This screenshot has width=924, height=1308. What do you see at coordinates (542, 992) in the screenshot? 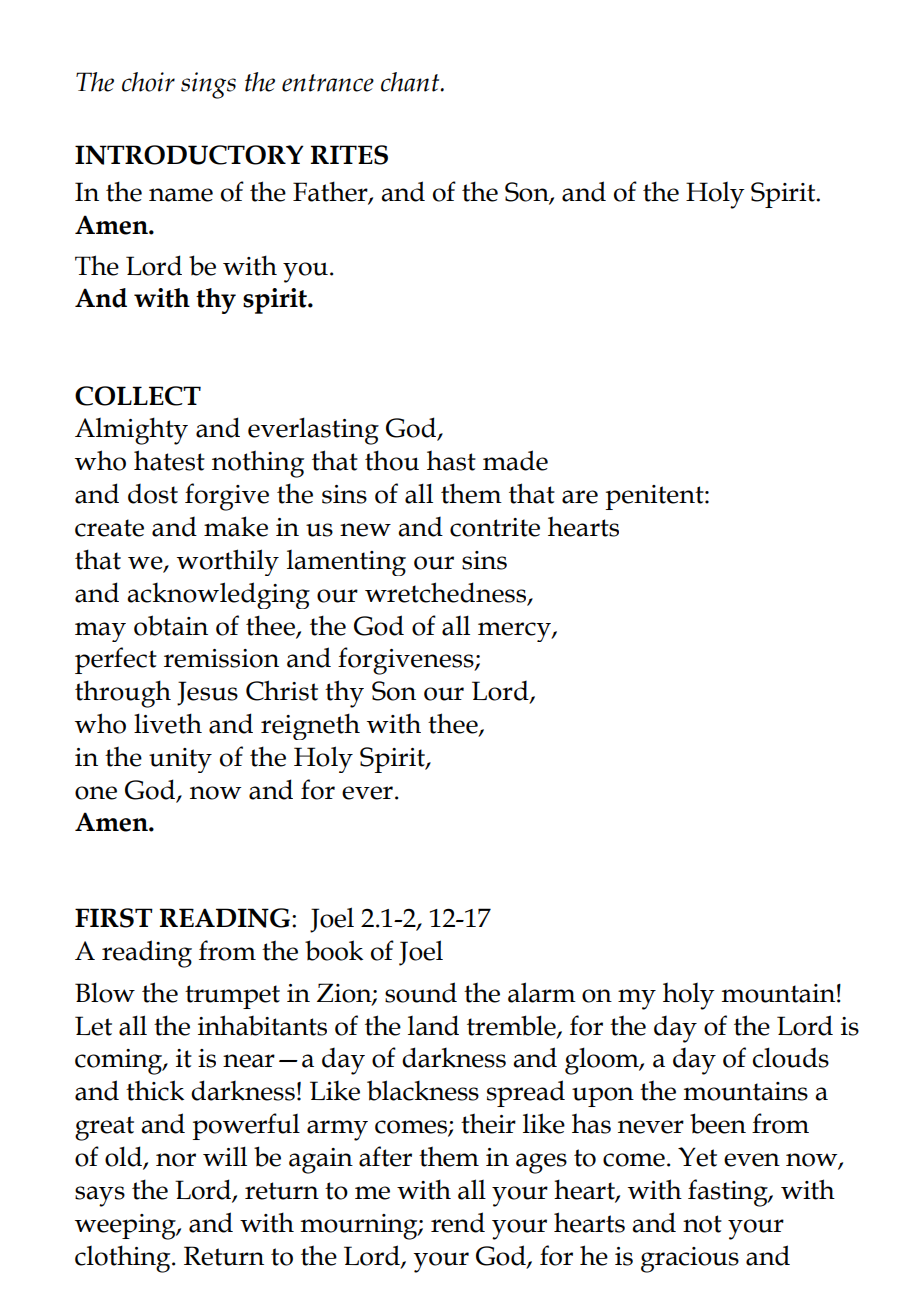
I see `alarm` at bounding box center [542, 992].
